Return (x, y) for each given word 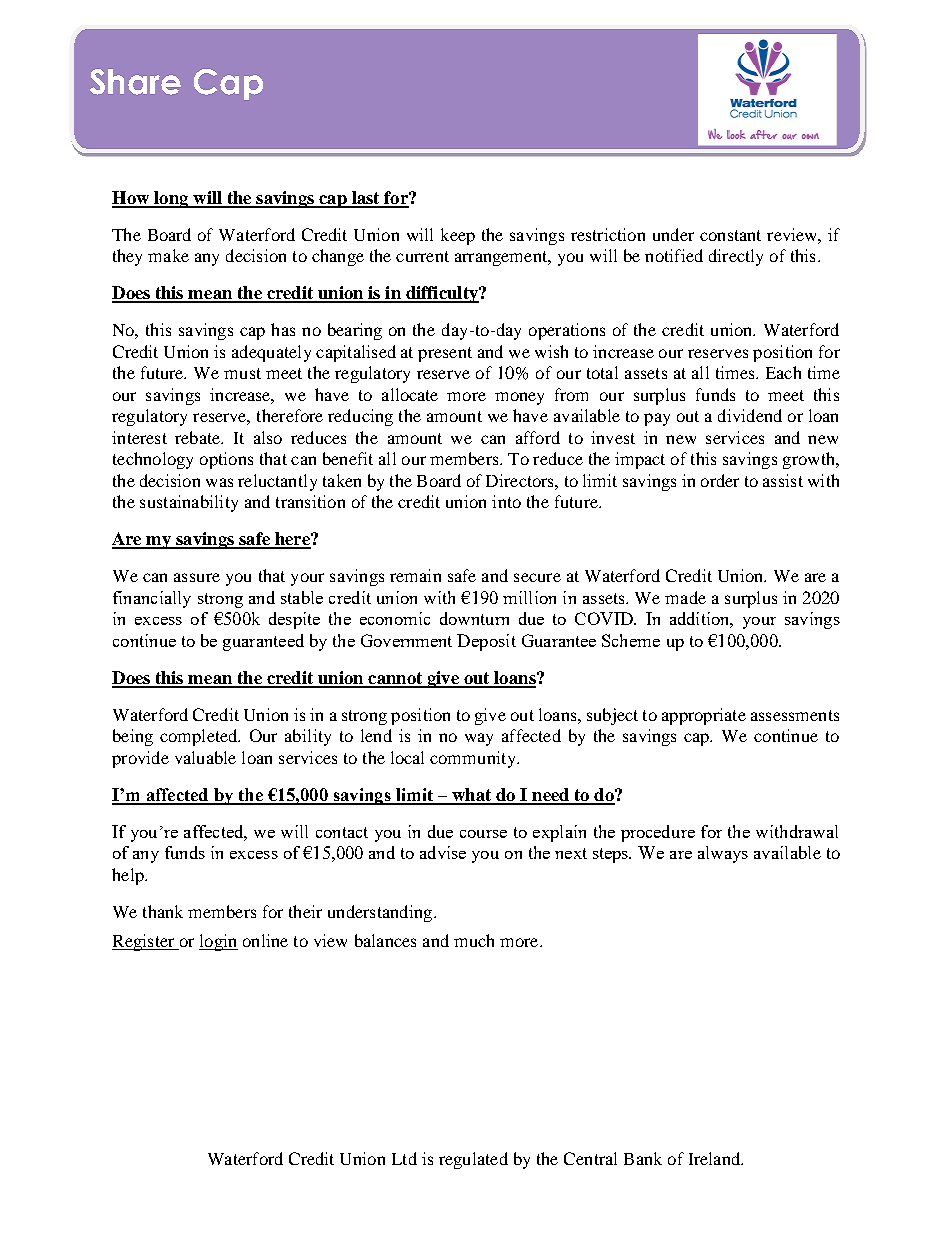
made (685, 597)
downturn (474, 618)
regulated (473, 1160)
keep (458, 236)
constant (730, 235)
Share (135, 82)
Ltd (404, 1158)
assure (197, 577)
